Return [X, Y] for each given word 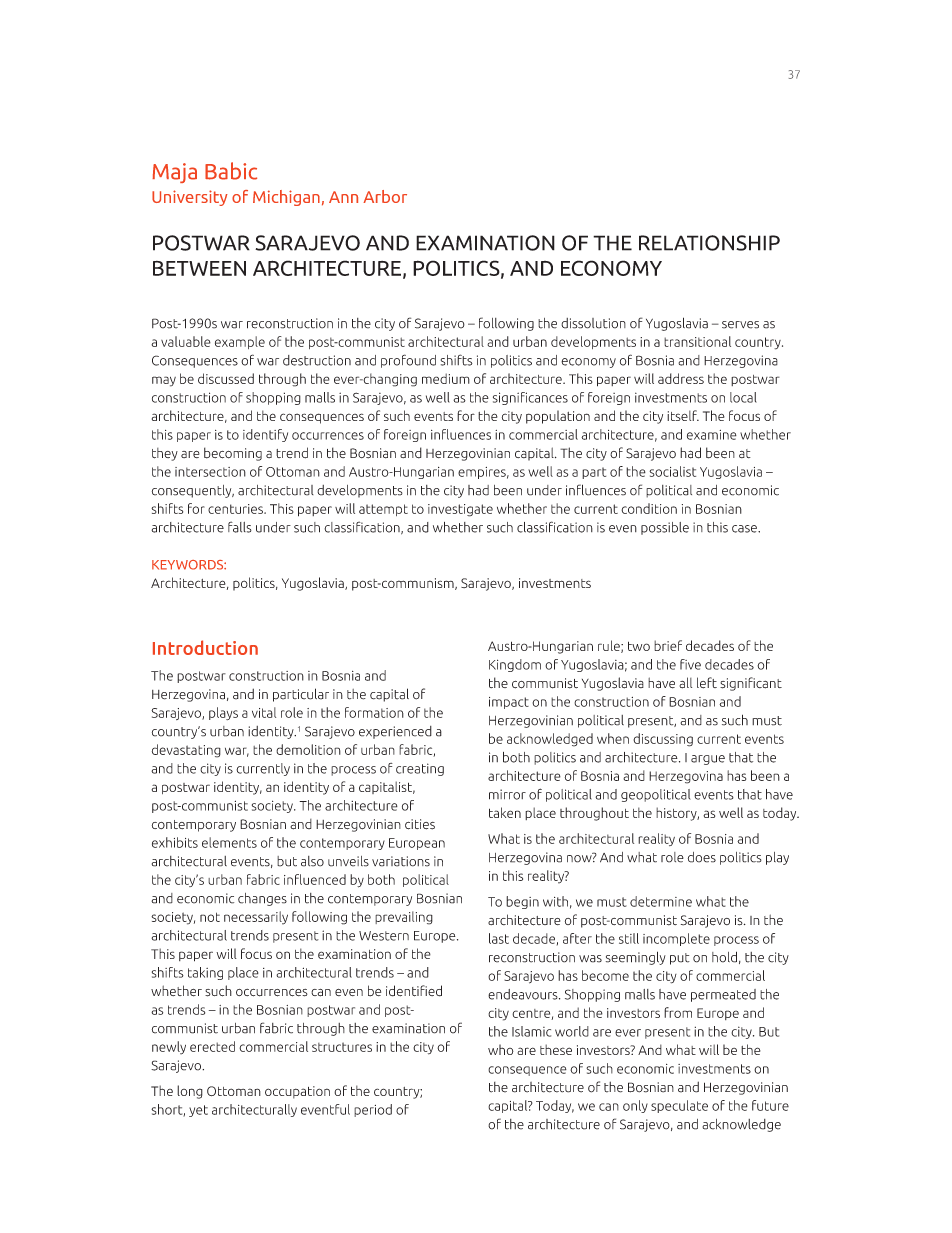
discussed [226, 378]
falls [240, 527]
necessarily [256, 918]
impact [509, 703]
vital [264, 712]
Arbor [385, 196]
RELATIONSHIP [709, 243]
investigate [460, 510]
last [499, 938]
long [190, 1092]
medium [446, 378]
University [190, 198]
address [681, 378]
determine [661, 901]
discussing [663, 740]
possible [665, 528]
